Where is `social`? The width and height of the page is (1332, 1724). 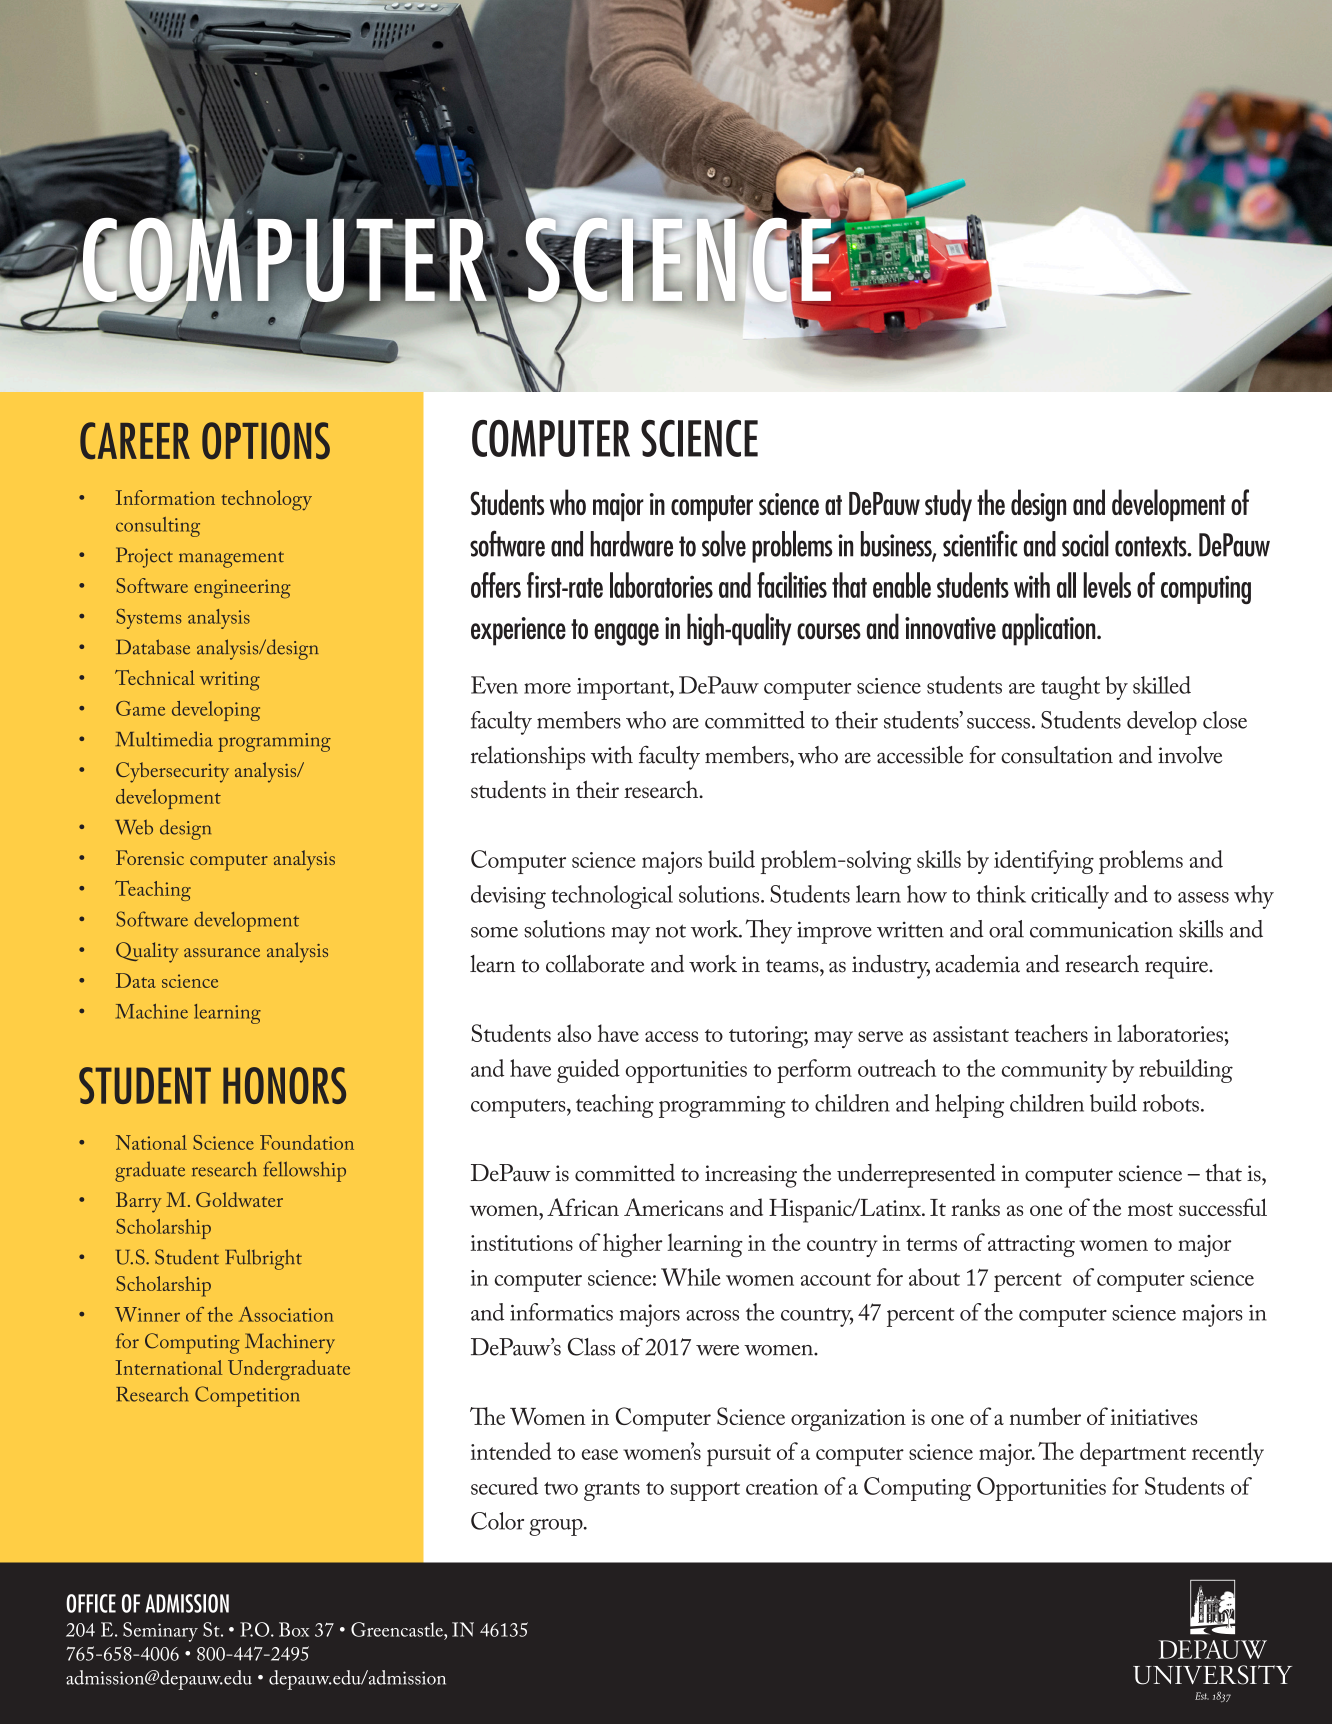
social is located at coordinates (1085, 543).
